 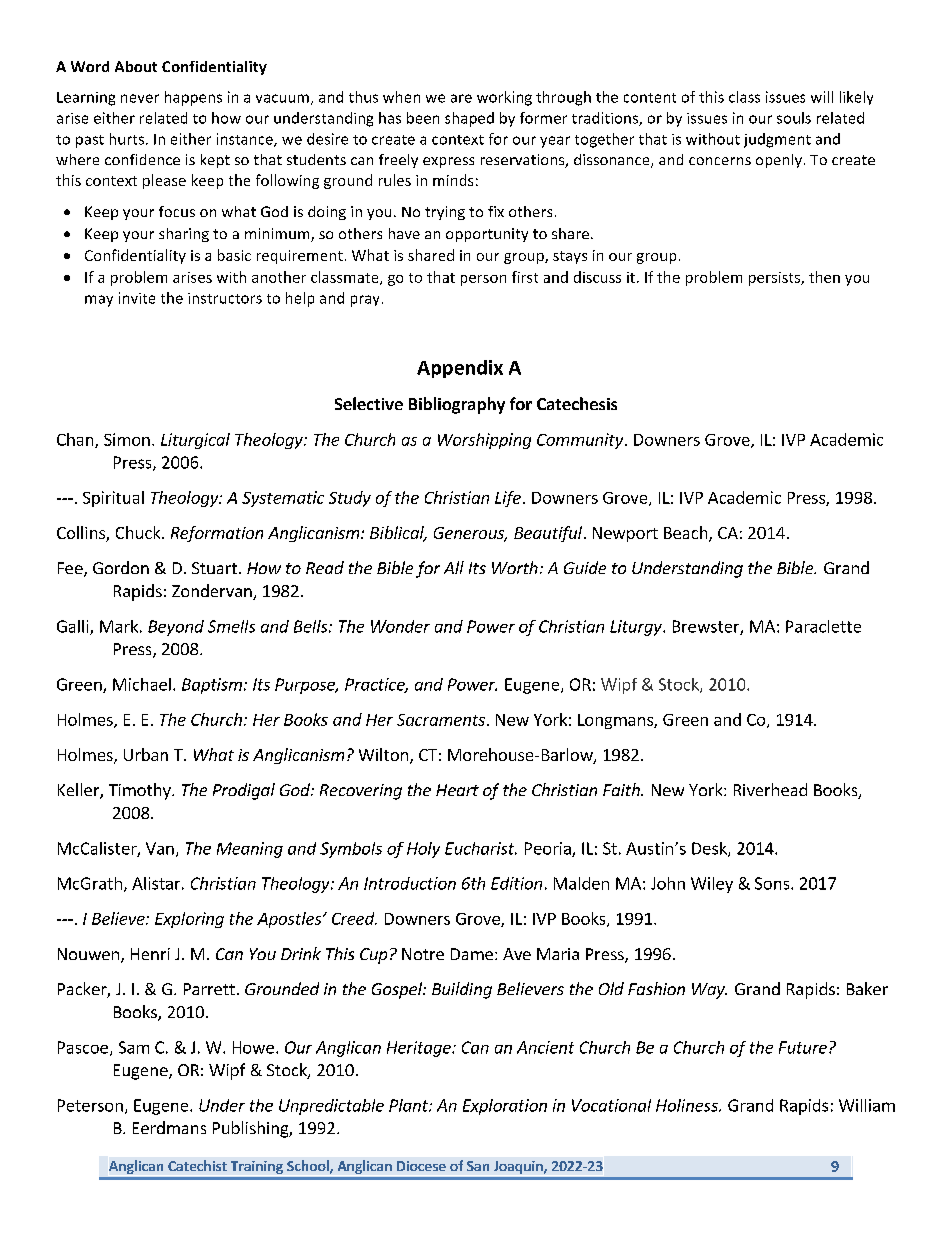 What do you see at coordinates (193, 98) in the screenshot?
I see `happens` at bounding box center [193, 98].
